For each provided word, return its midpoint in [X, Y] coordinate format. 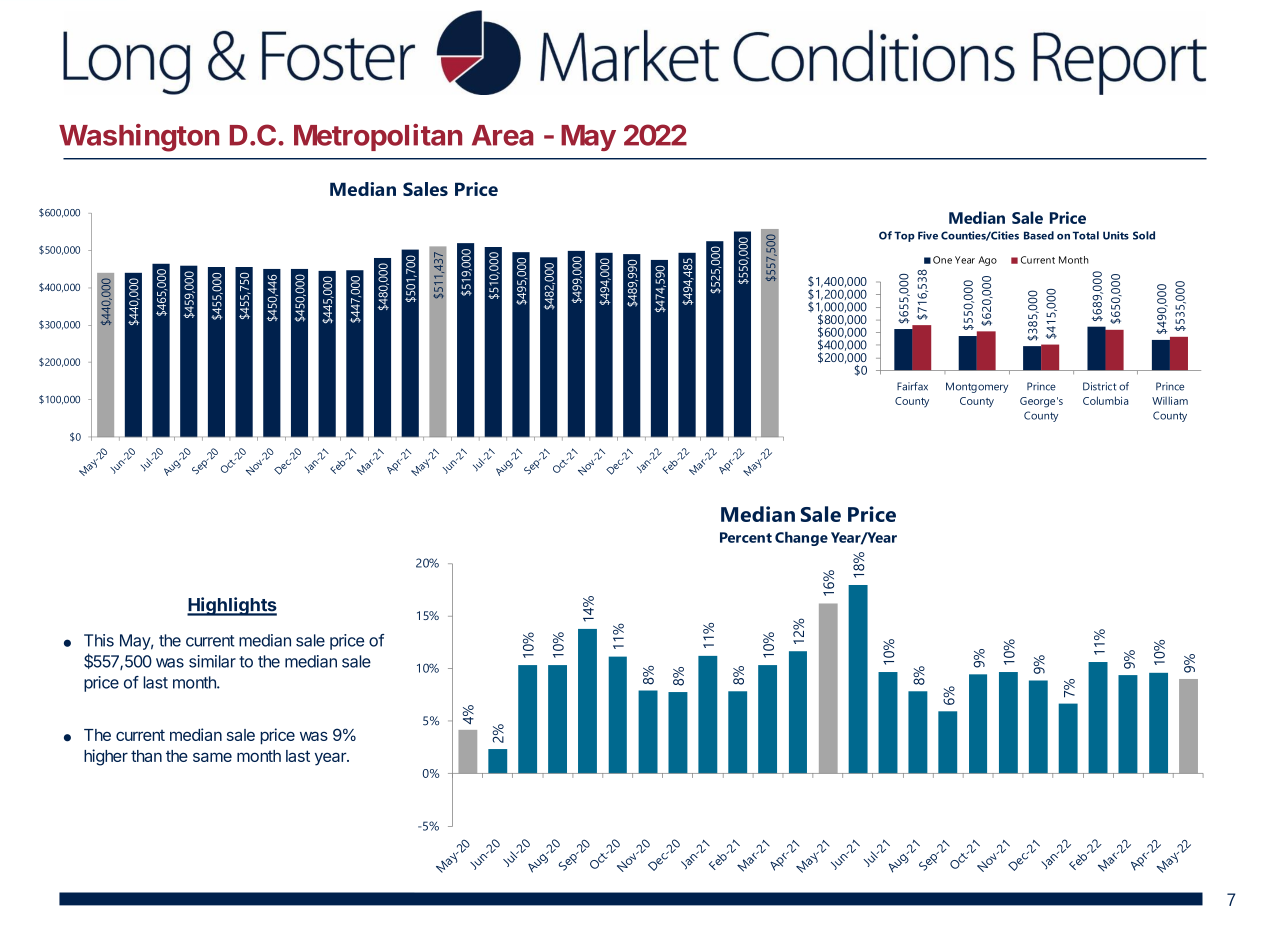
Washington [139, 138]
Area [503, 135]
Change [801, 539]
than [146, 756]
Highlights [232, 606]
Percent [746, 537]
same [212, 757]
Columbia [1105, 400]
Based [1039, 235]
